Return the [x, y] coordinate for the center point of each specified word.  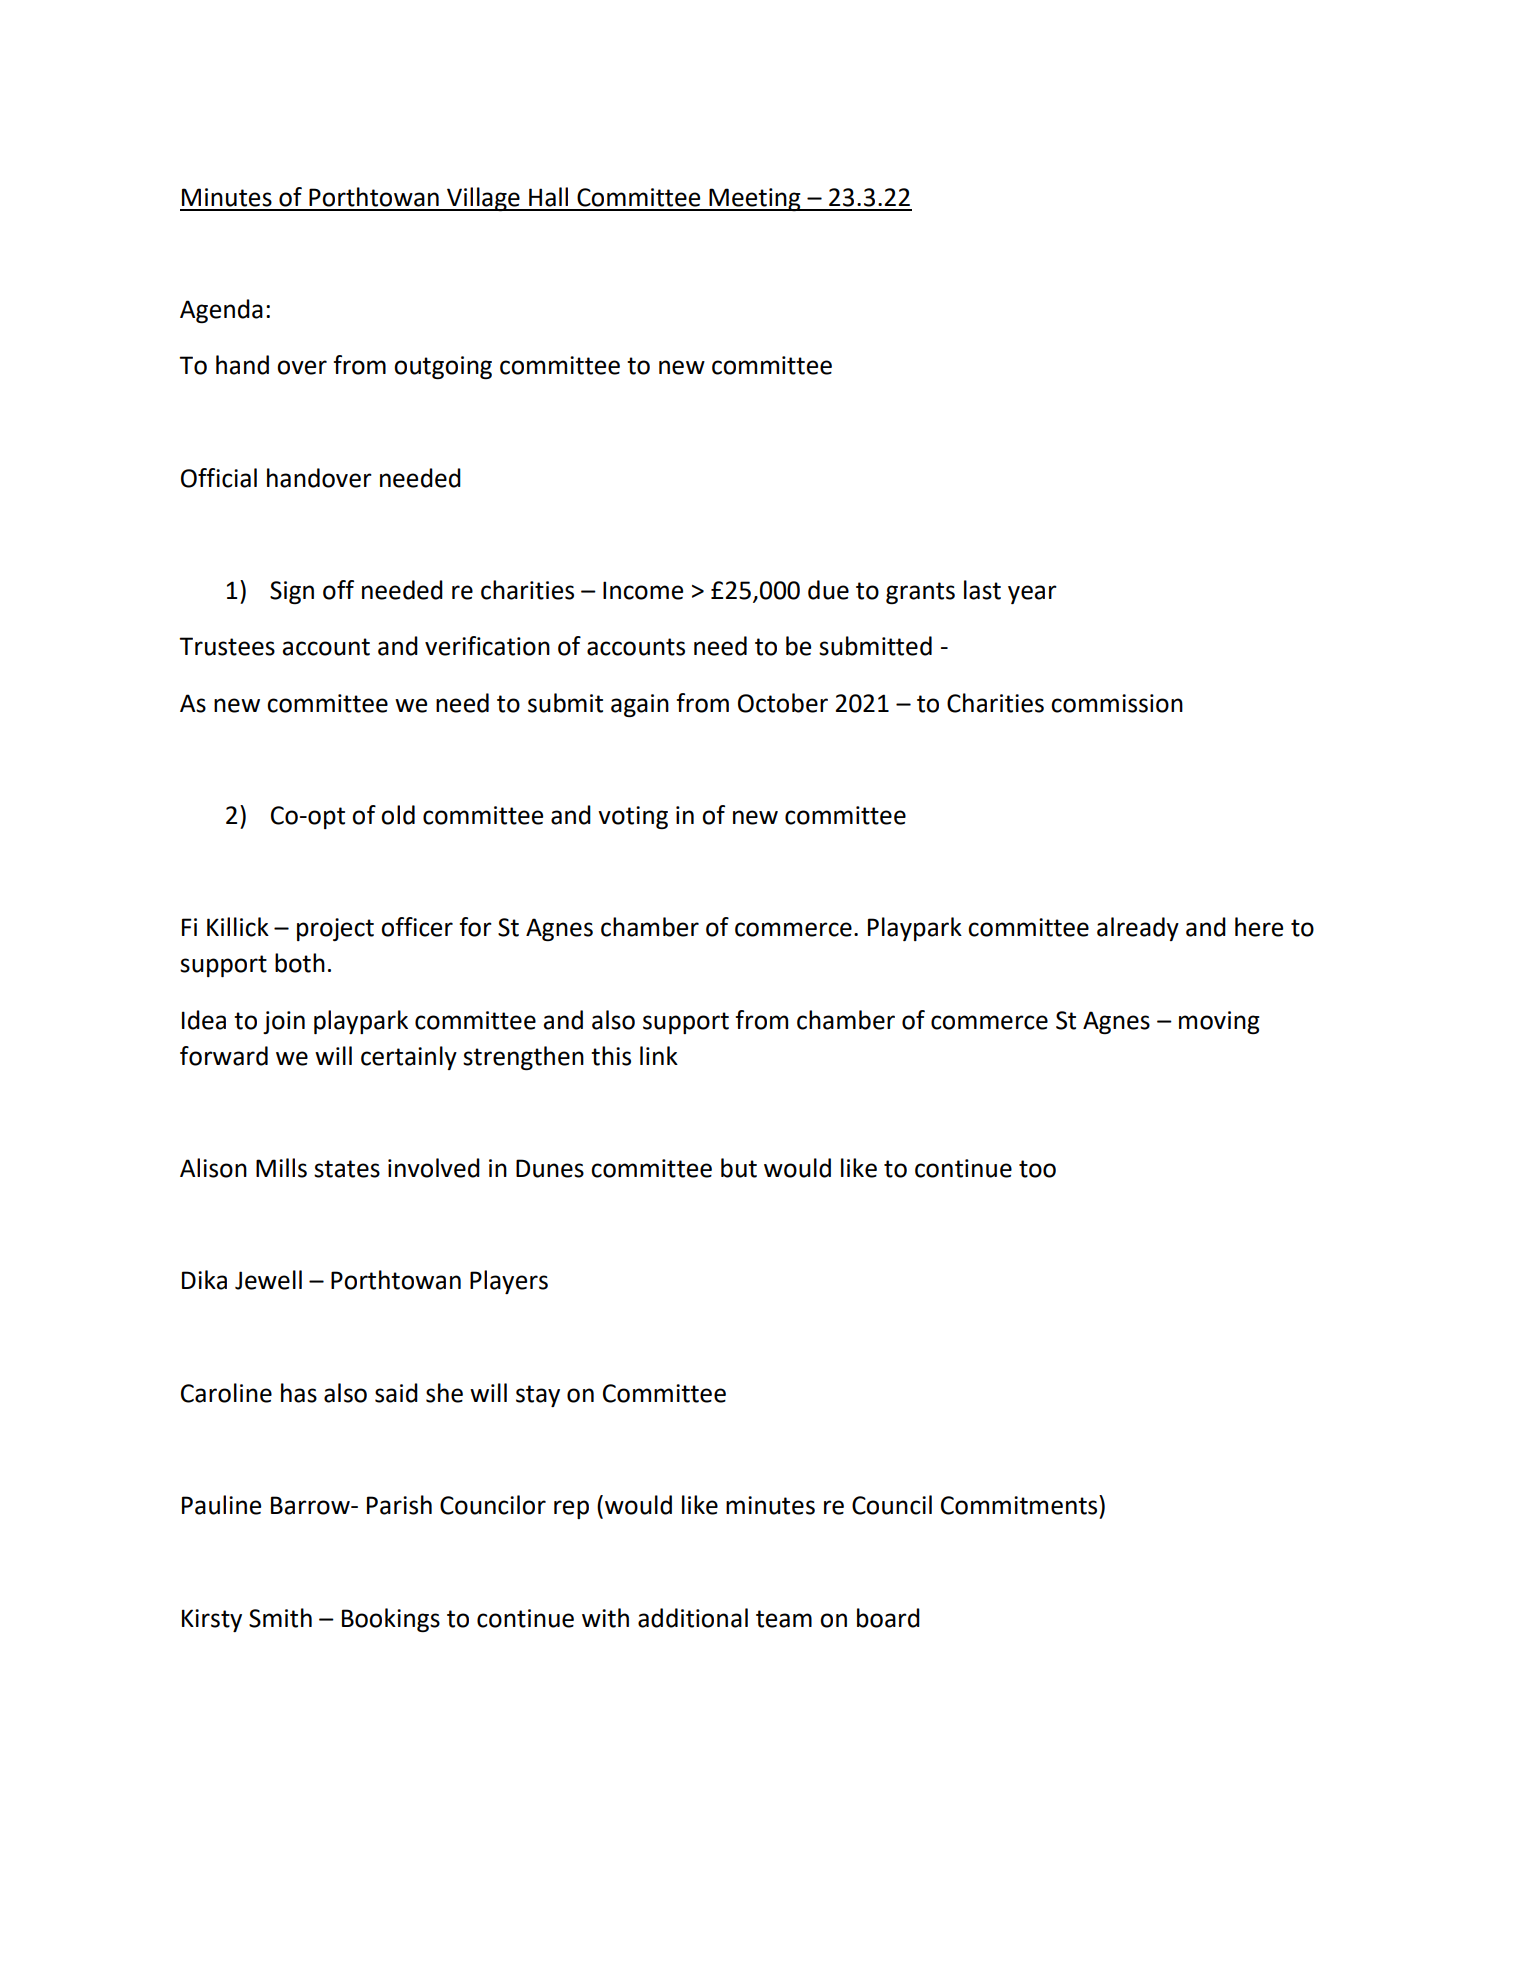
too [1037, 1169]
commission [1117, 703]
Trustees [227, 646]
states [347, 1169]
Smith [280, 1618]
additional [693, 1618]
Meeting [755, 199]
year [1032, 594]
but [739, 1168]
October [783, 703]
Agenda [221, 311]
